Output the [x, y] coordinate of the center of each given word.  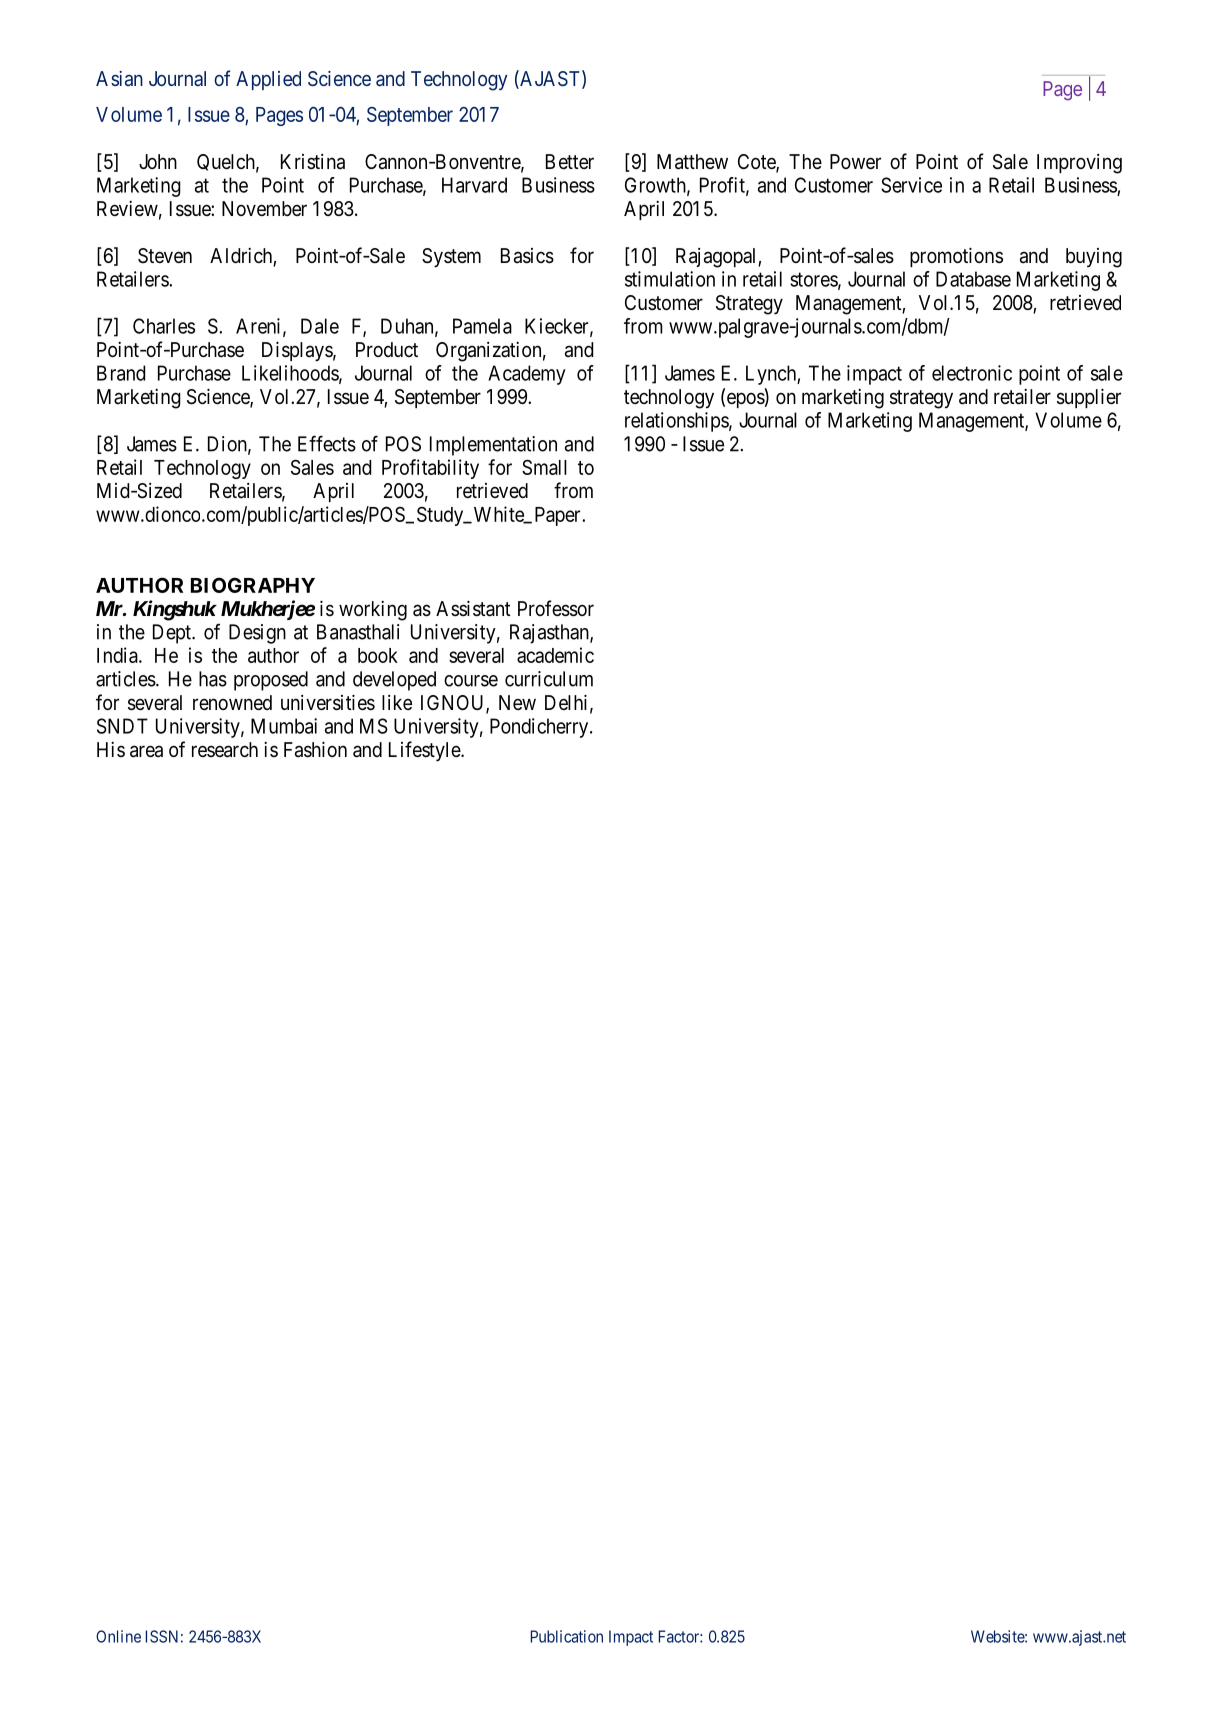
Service [911, 185]
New [517, 702]
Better [570, 161]
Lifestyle [425, 751]
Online [118, 1636]
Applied [268, 80]
